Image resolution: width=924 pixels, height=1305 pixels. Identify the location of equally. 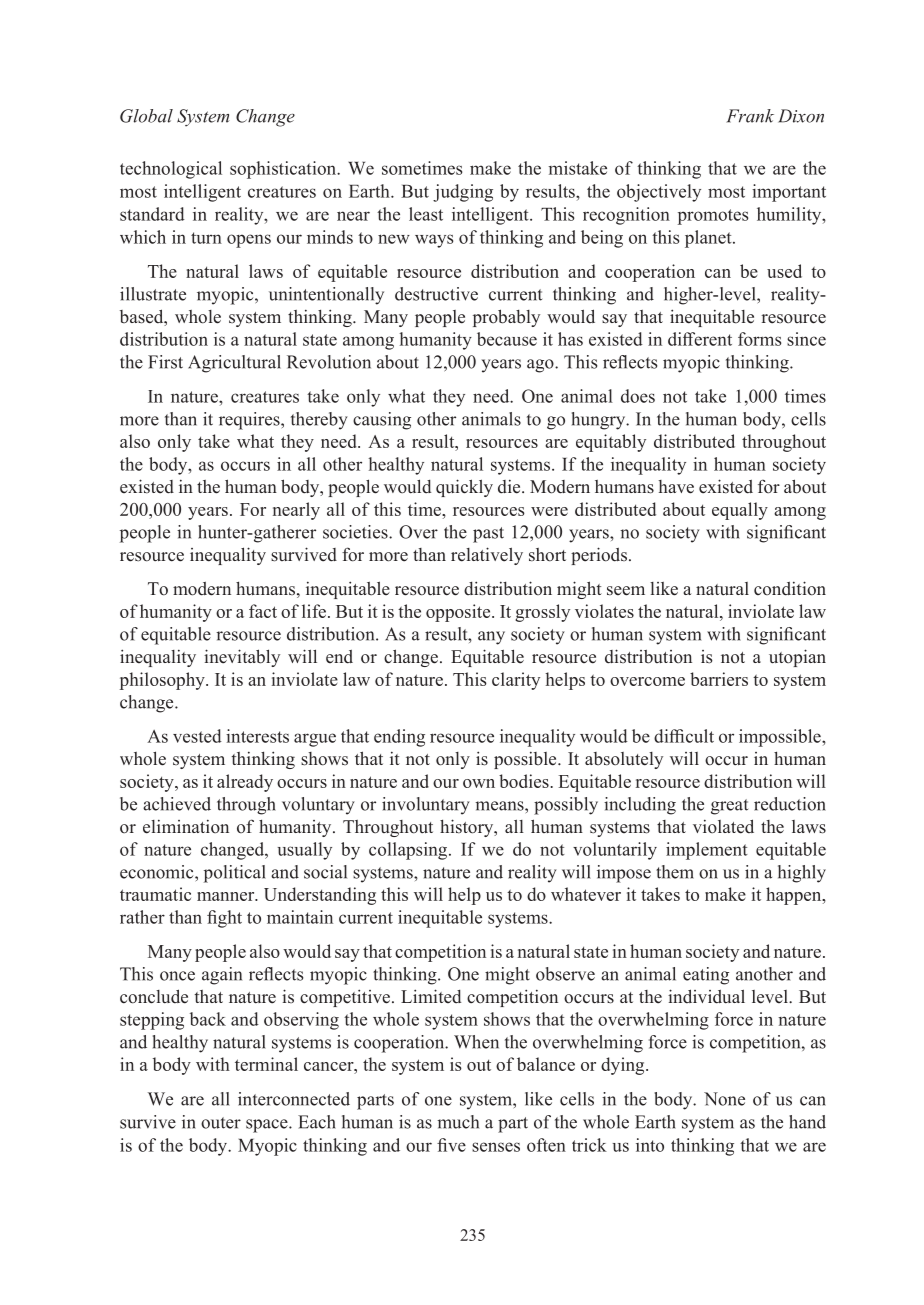
(740, 511).
